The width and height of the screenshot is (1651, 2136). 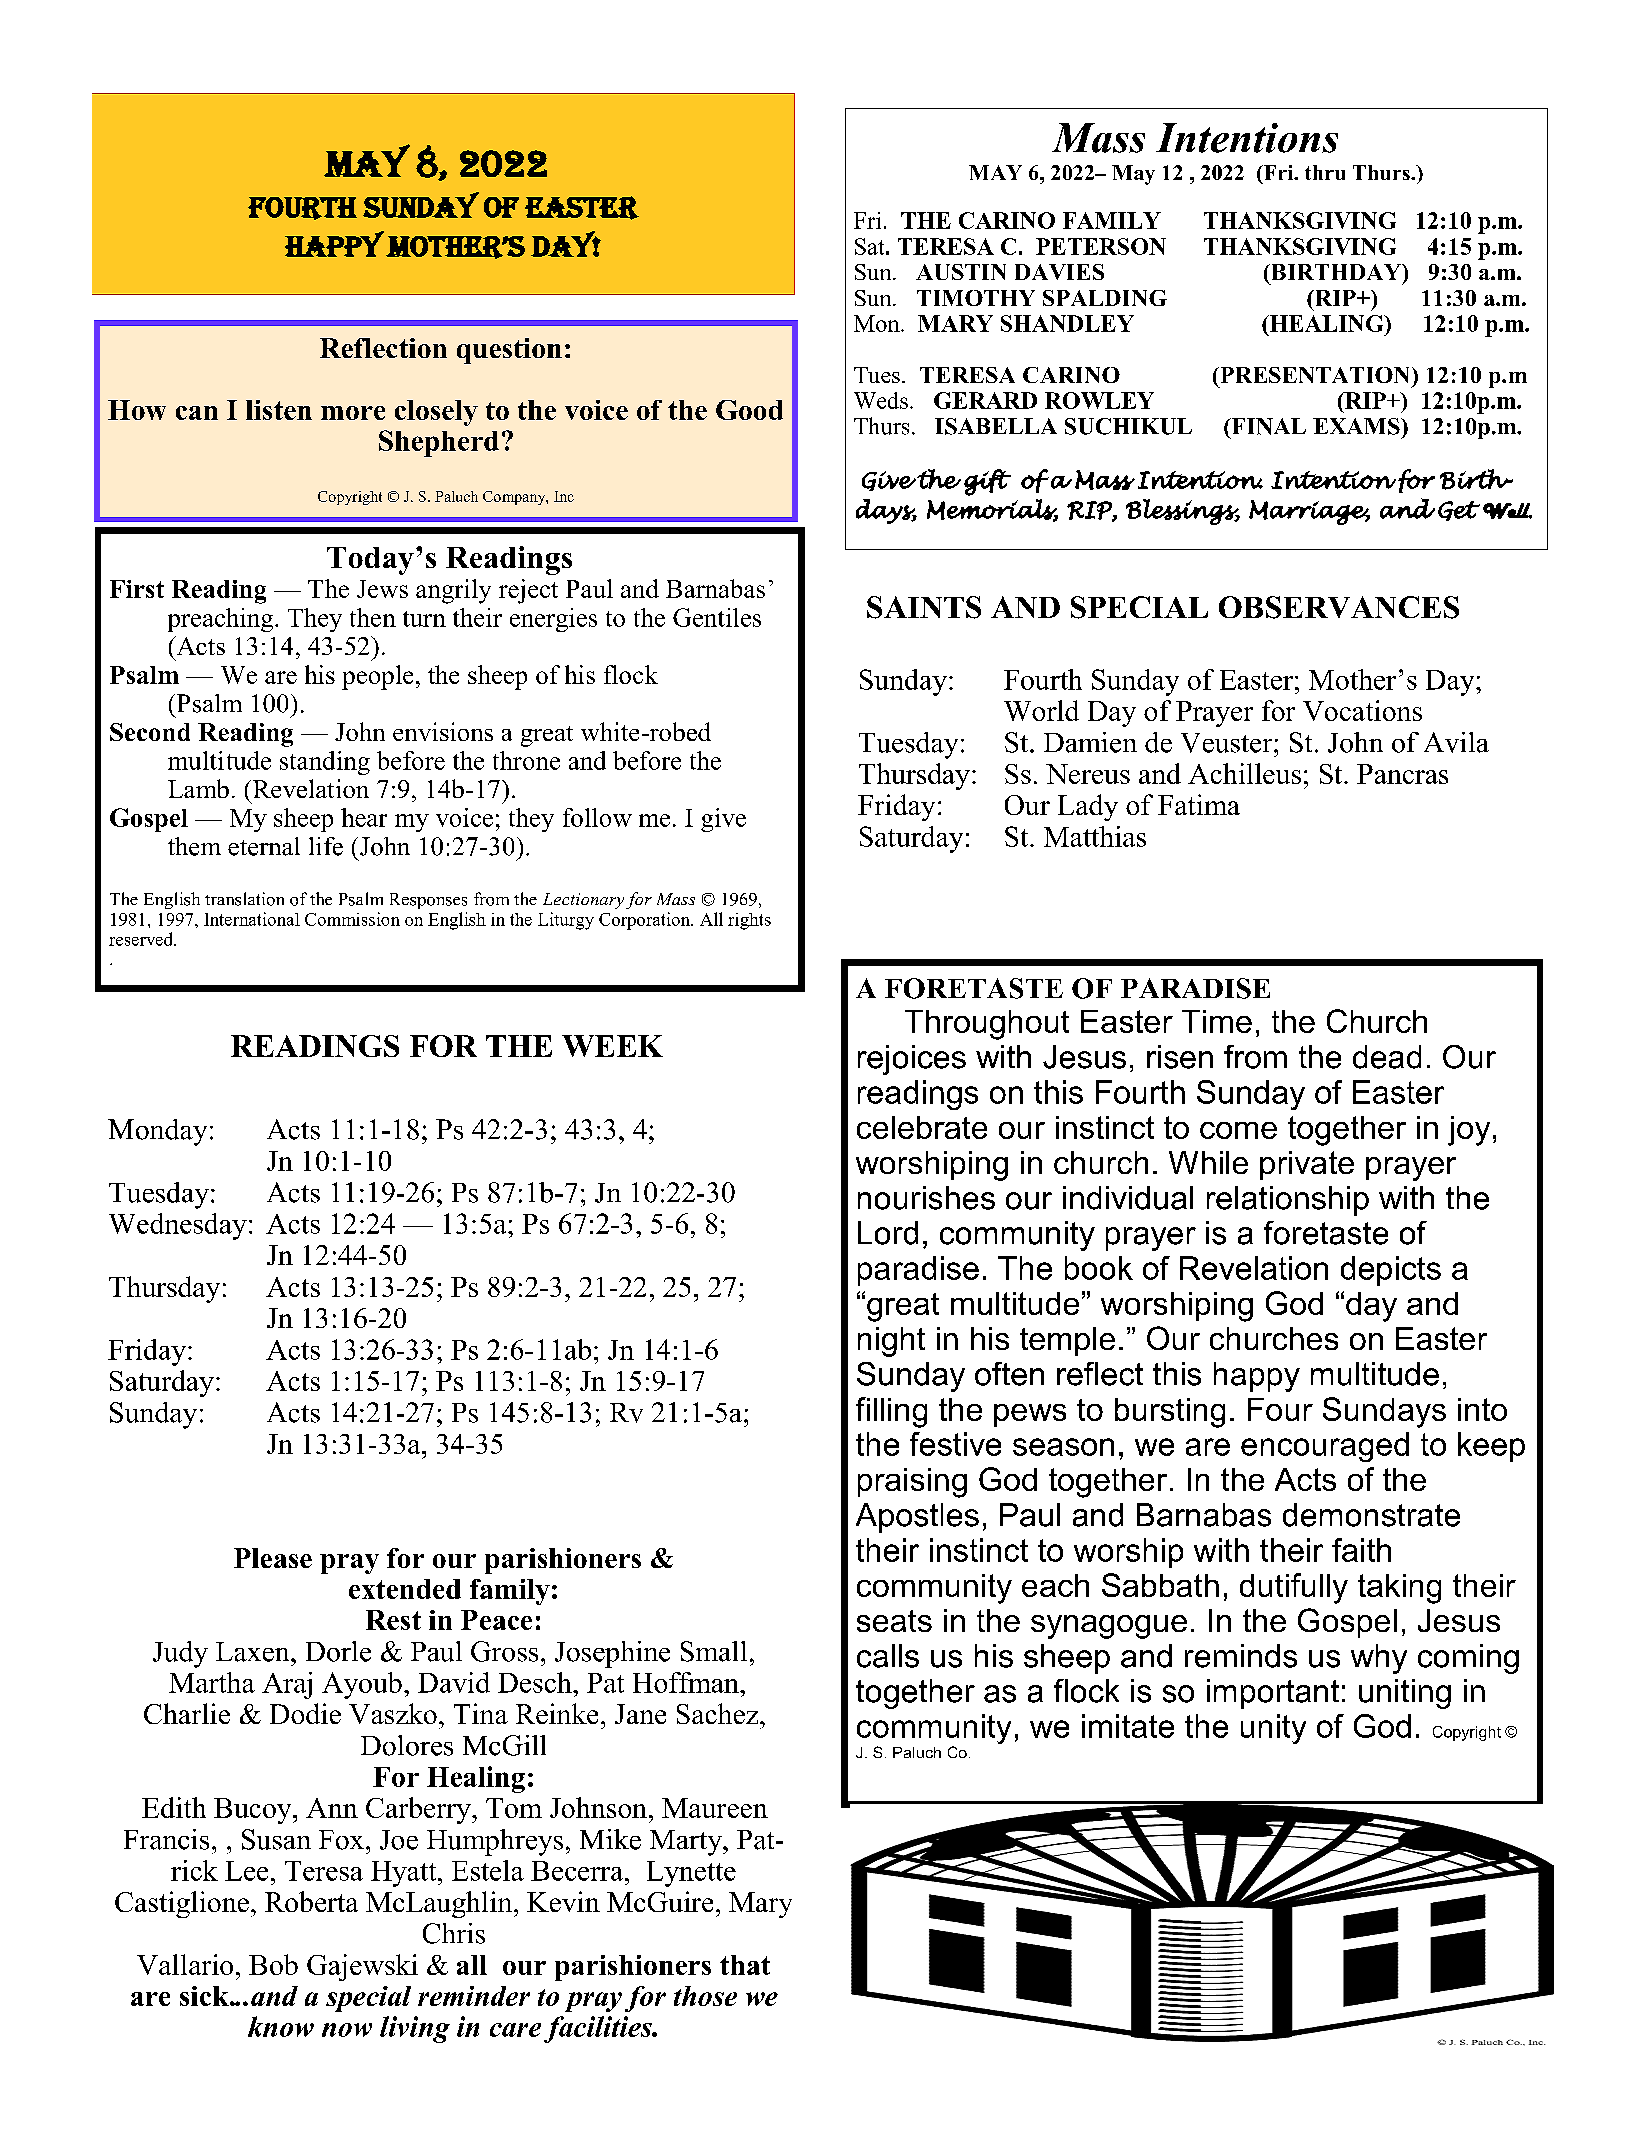 I want to click on AUSTIN, so click(x=961, y=272).
